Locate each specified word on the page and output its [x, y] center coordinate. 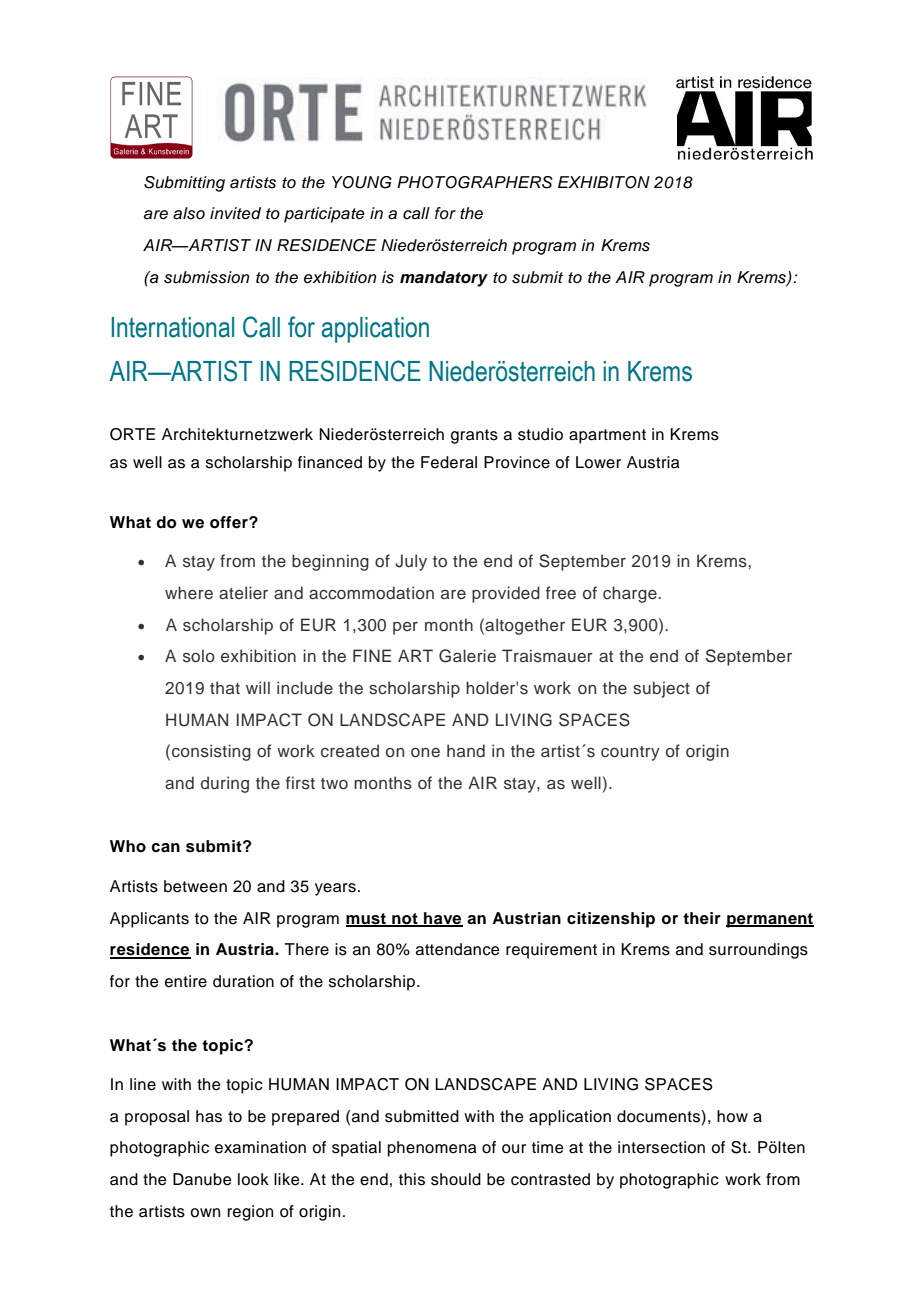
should [456, 1179]
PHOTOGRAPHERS [475, 182]
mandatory [444, 279]
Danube [202, 1179]
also [189, 213]
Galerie [467, 656]
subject [661, 689]
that [225, 687]
